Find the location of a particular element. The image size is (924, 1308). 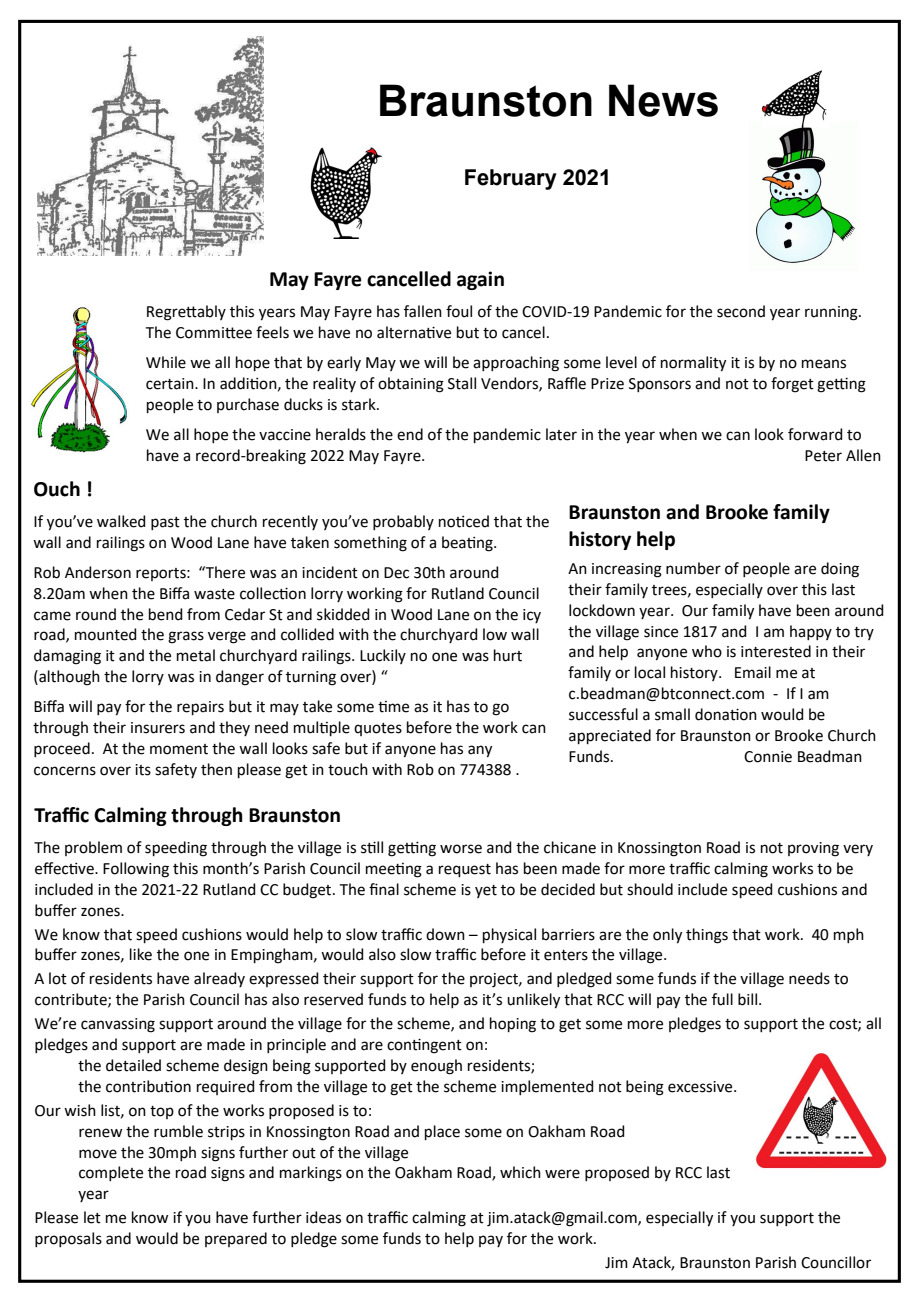

metal is located at coordinates (196, 655).
